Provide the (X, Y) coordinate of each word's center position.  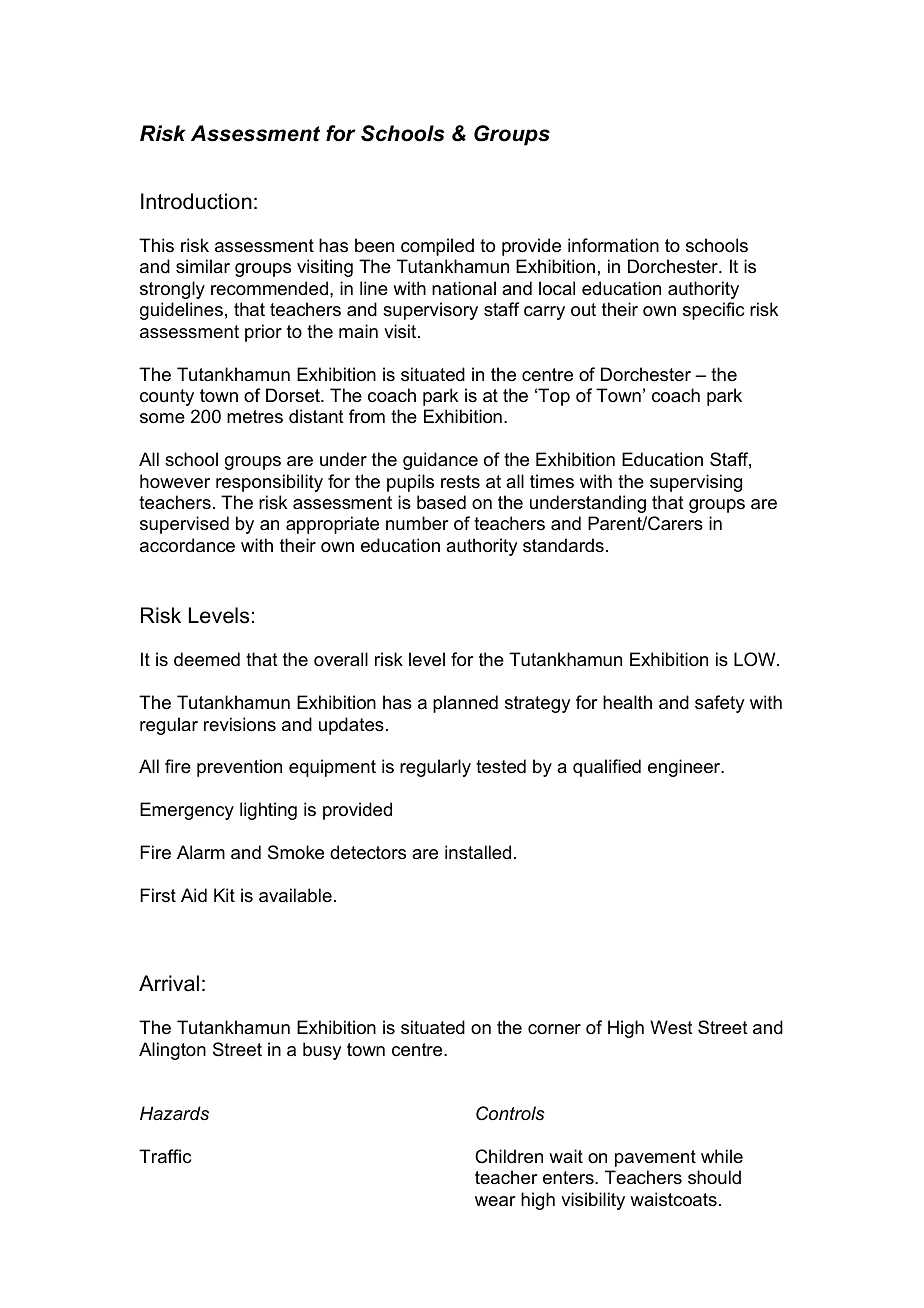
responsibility (269, 483)
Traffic (165, 1156)
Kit (224, 895)
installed (478, 852)
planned (465, 704)
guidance (440, 461)
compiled (437, 247)
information (613, 245)
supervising (696, 483)
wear (495, 1201)
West (671, 1027)
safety (719, 704)
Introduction (196, 201)
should (714, 1177)
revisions (240, 724)
